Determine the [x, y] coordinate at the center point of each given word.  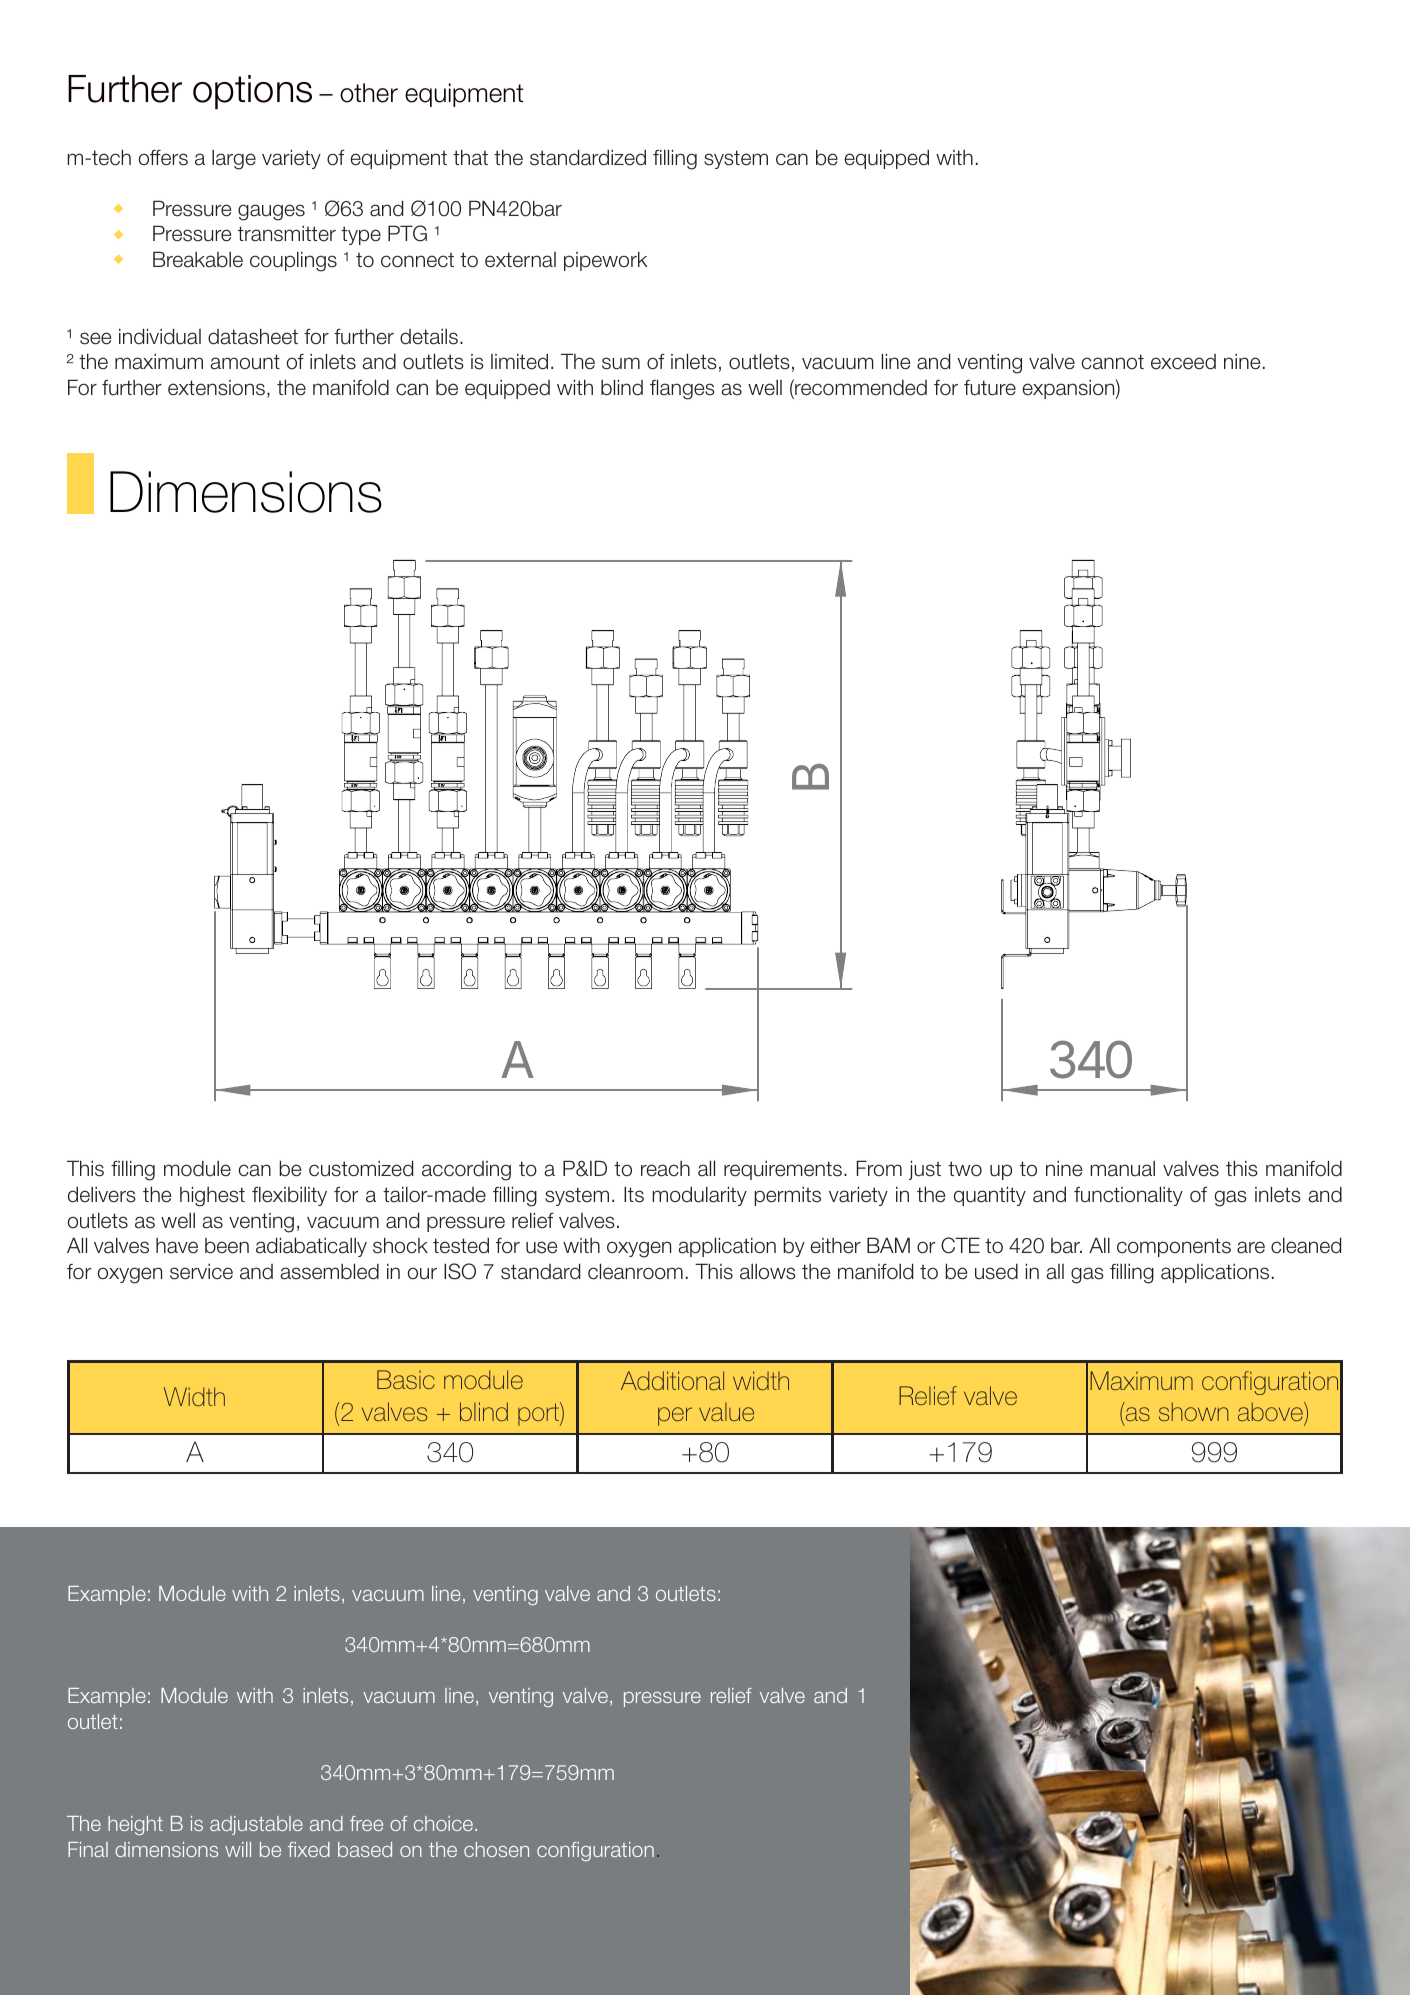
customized [361, 1168]
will [238, 1849]
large [234, 160]
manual [1122, 1169]
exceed [1183, 362]
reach [665, 1169]
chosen [496, 1849]
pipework [606, 261]
